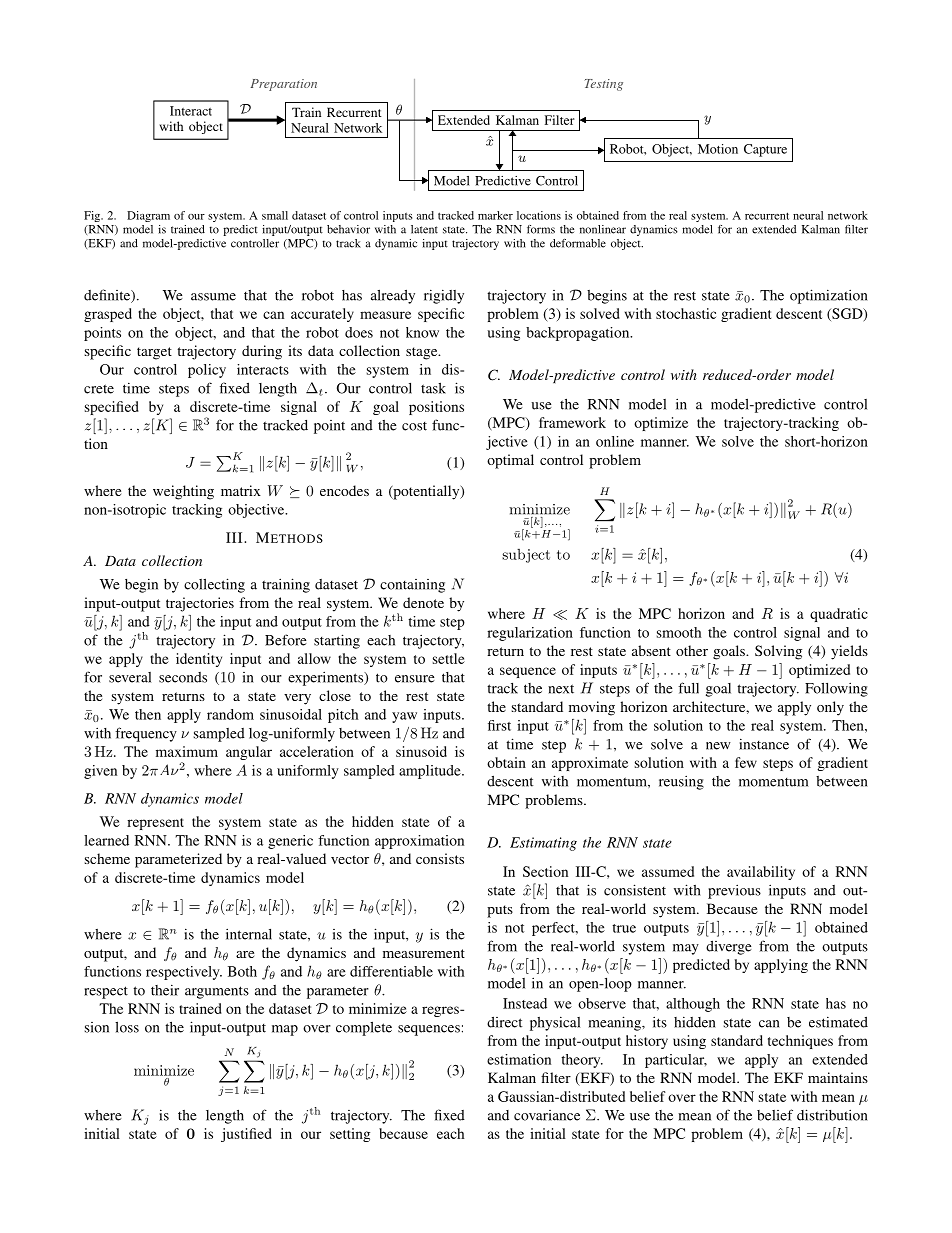 The width and height of the page is (952, 1233). What do you see at coordinates (839, 615) in the page?
I see `quadratic` at bounding box center [839, 615].
